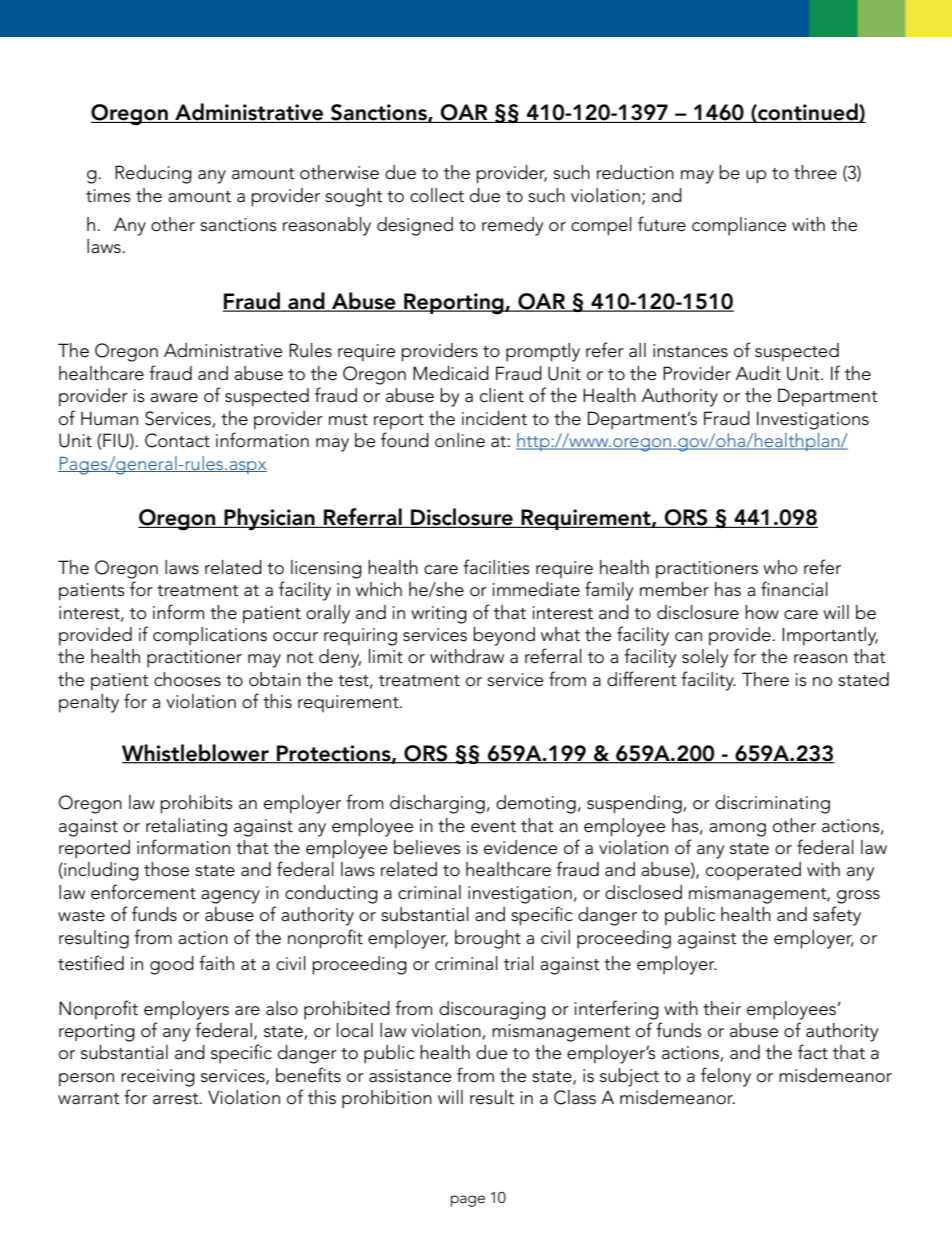 The width and height of the screenshot is (952, 1233). I want to click on Reducing, so click(153, 174).
